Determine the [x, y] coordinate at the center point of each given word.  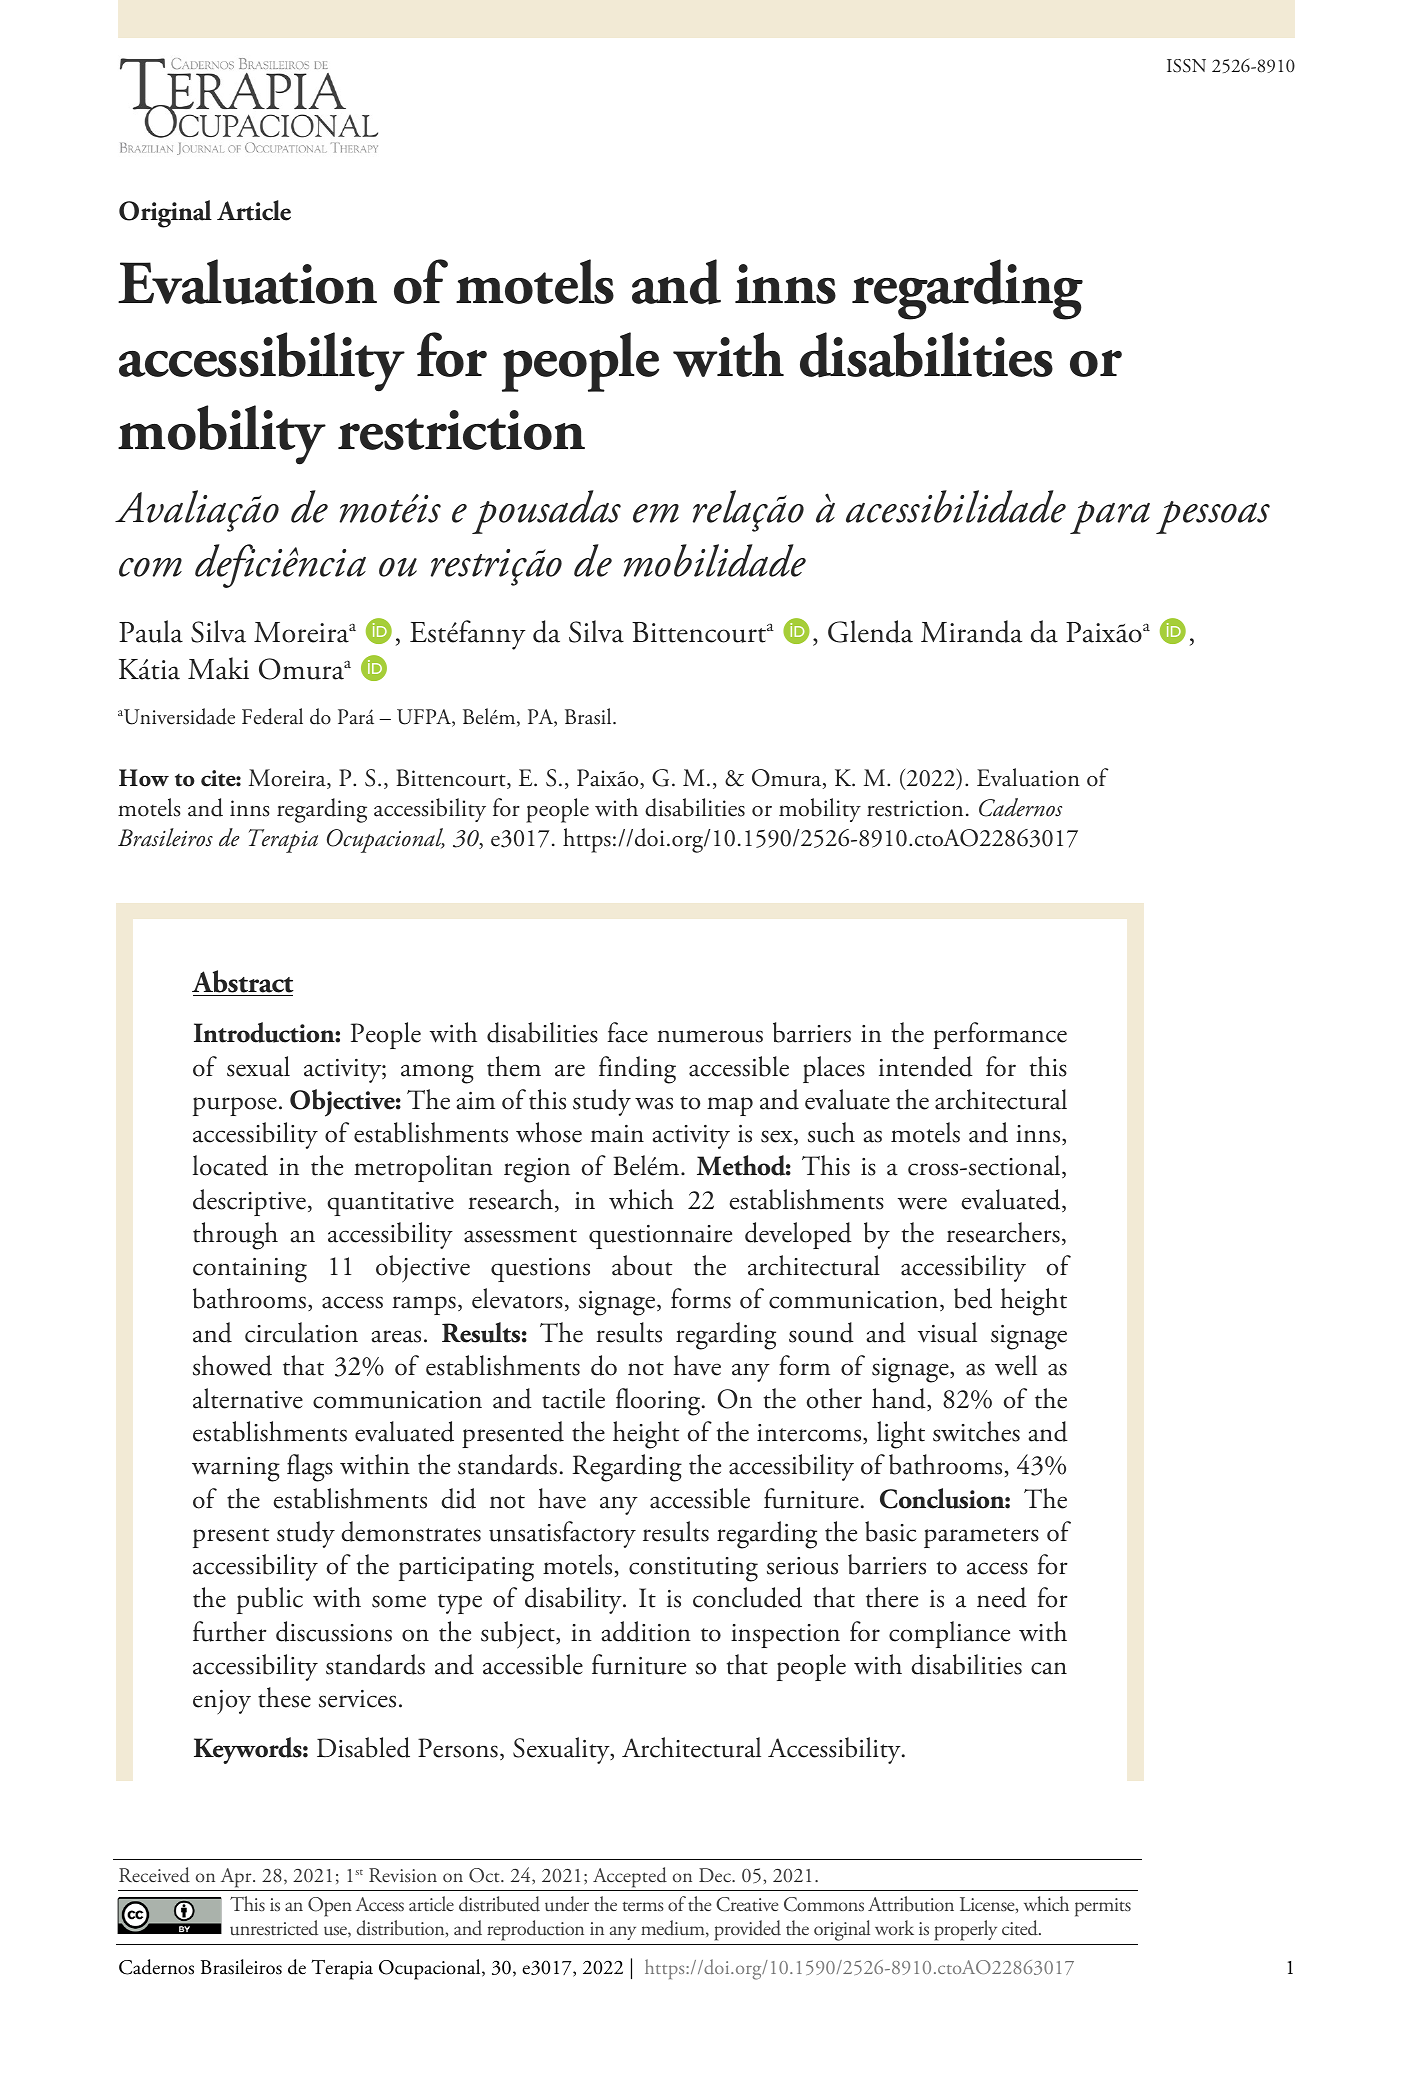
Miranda [971, 631]
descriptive [249, 1202]
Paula [151, 631]
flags [310, 1468]
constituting [693, 1569]
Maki [218, 668]
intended [926, 1066]
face [627, 1032]
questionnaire [660, 1237]
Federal [272, 716]
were [922, 1203]
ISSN [1186, 66]
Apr [237, 1878]
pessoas [1213, 517]
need [1002, 1597]
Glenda [870, 631]
